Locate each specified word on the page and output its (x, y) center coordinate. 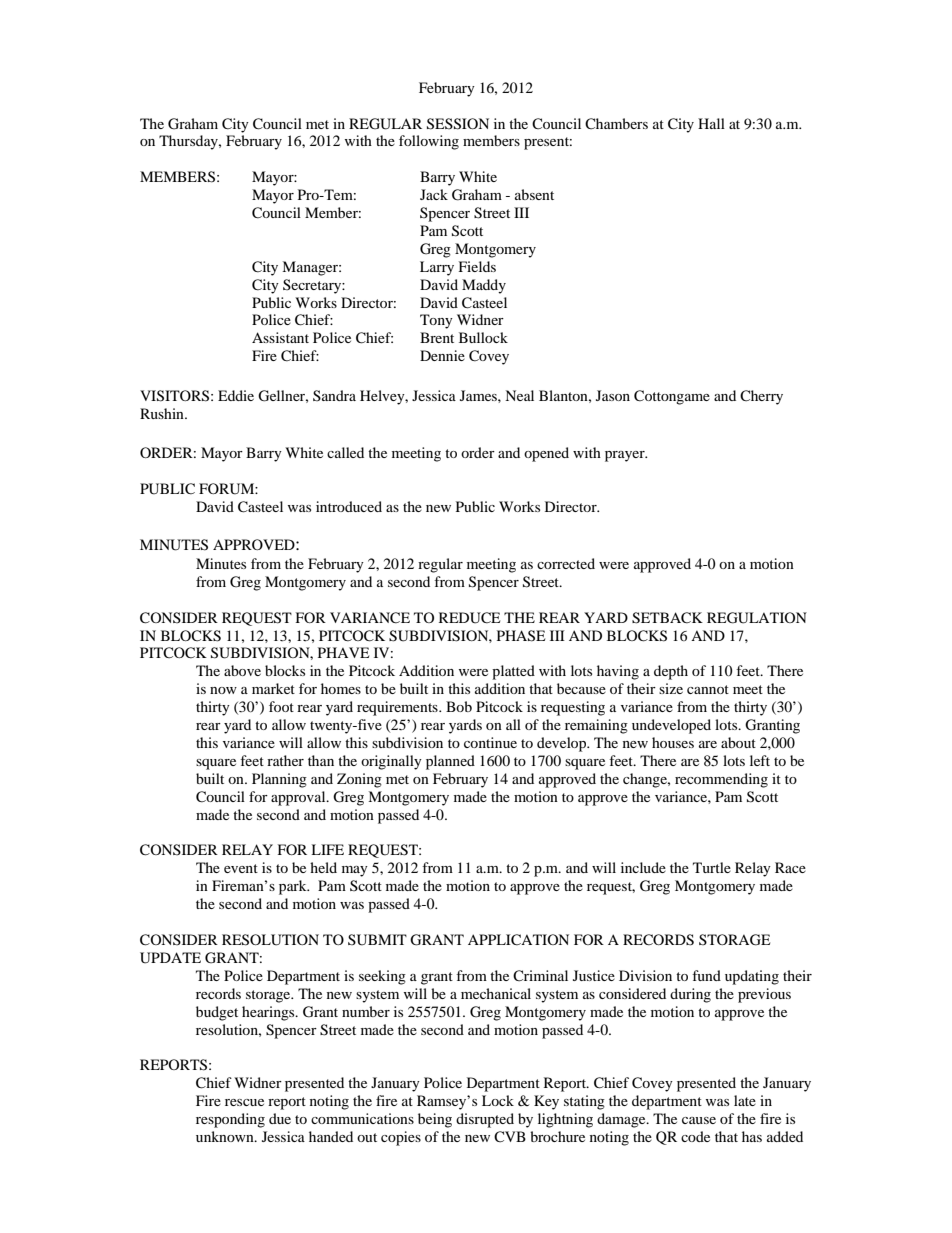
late (745, 1100)
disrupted (485, 1120)
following (429, 142)
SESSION (458, 124)
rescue (244, 1102)
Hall (711, 123)
